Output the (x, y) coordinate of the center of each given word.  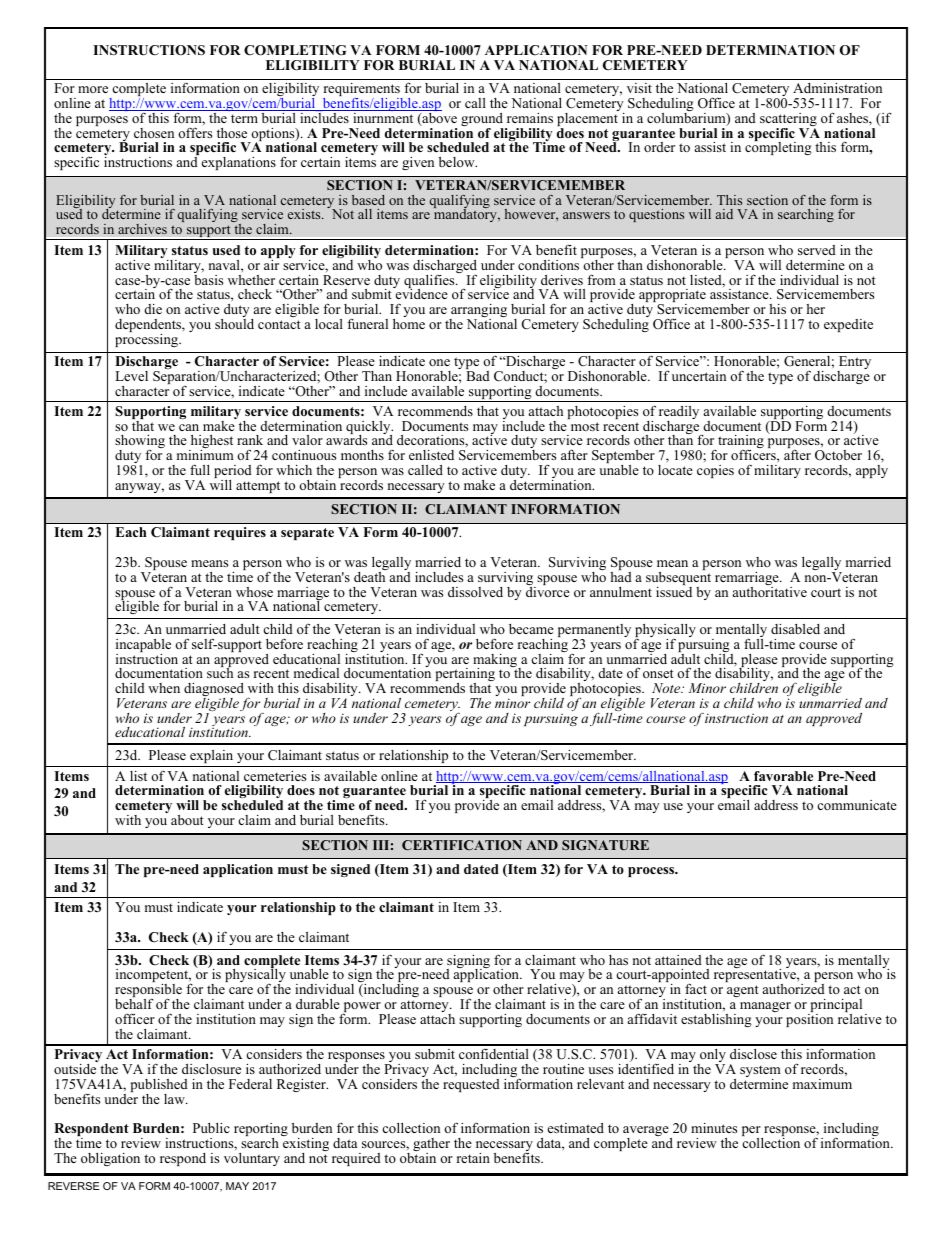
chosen (154, 133)
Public (211, 1128)
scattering (788, 121)
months (362, 455)
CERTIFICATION (462, 845)
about (187, 820)
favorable (783, 776)
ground (482, 121)
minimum (205, 455)
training (740, 443)
